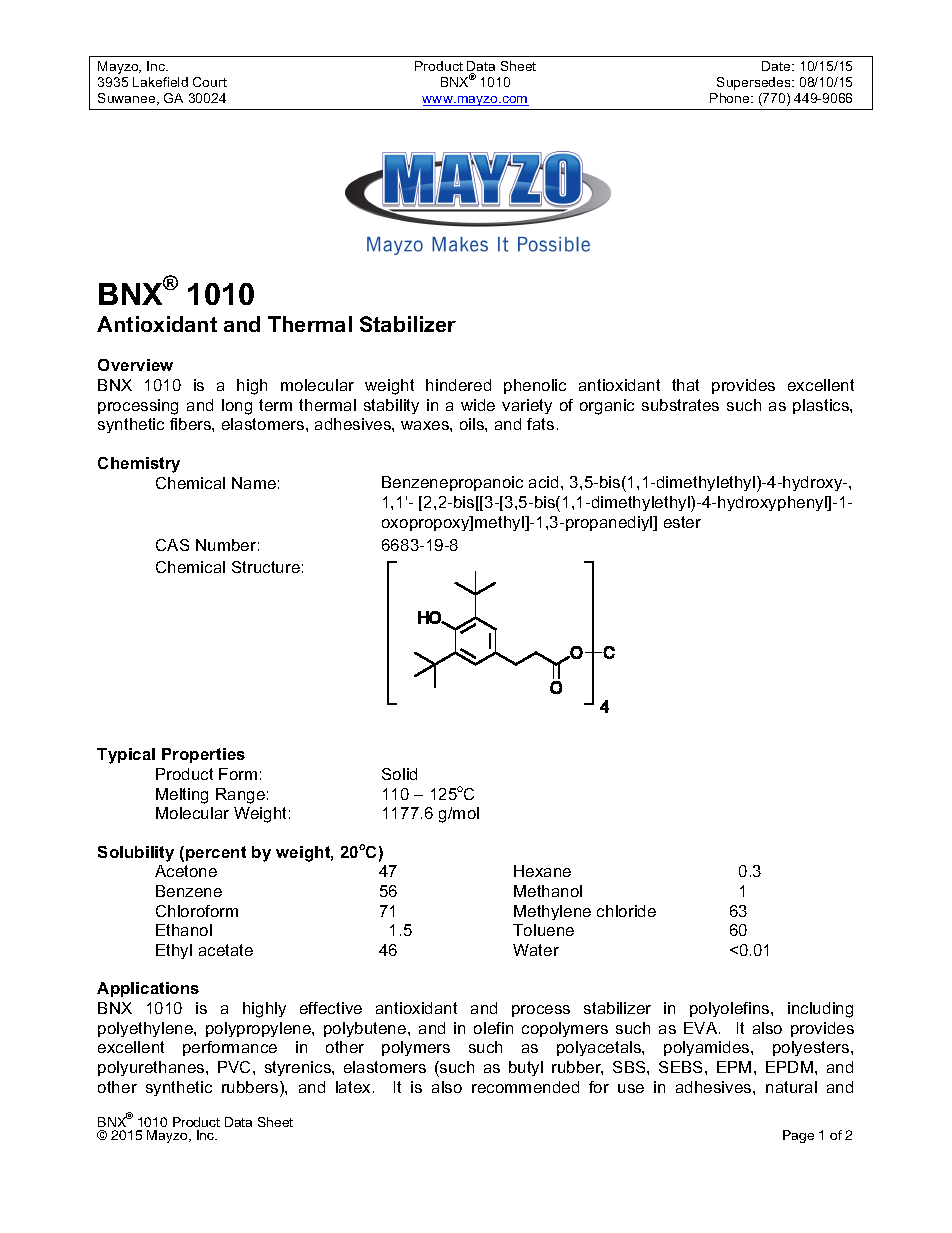 The image size is (952, 1233). Describe the element at coordinates (210, 82) in the document. I see `Court` at that location.
